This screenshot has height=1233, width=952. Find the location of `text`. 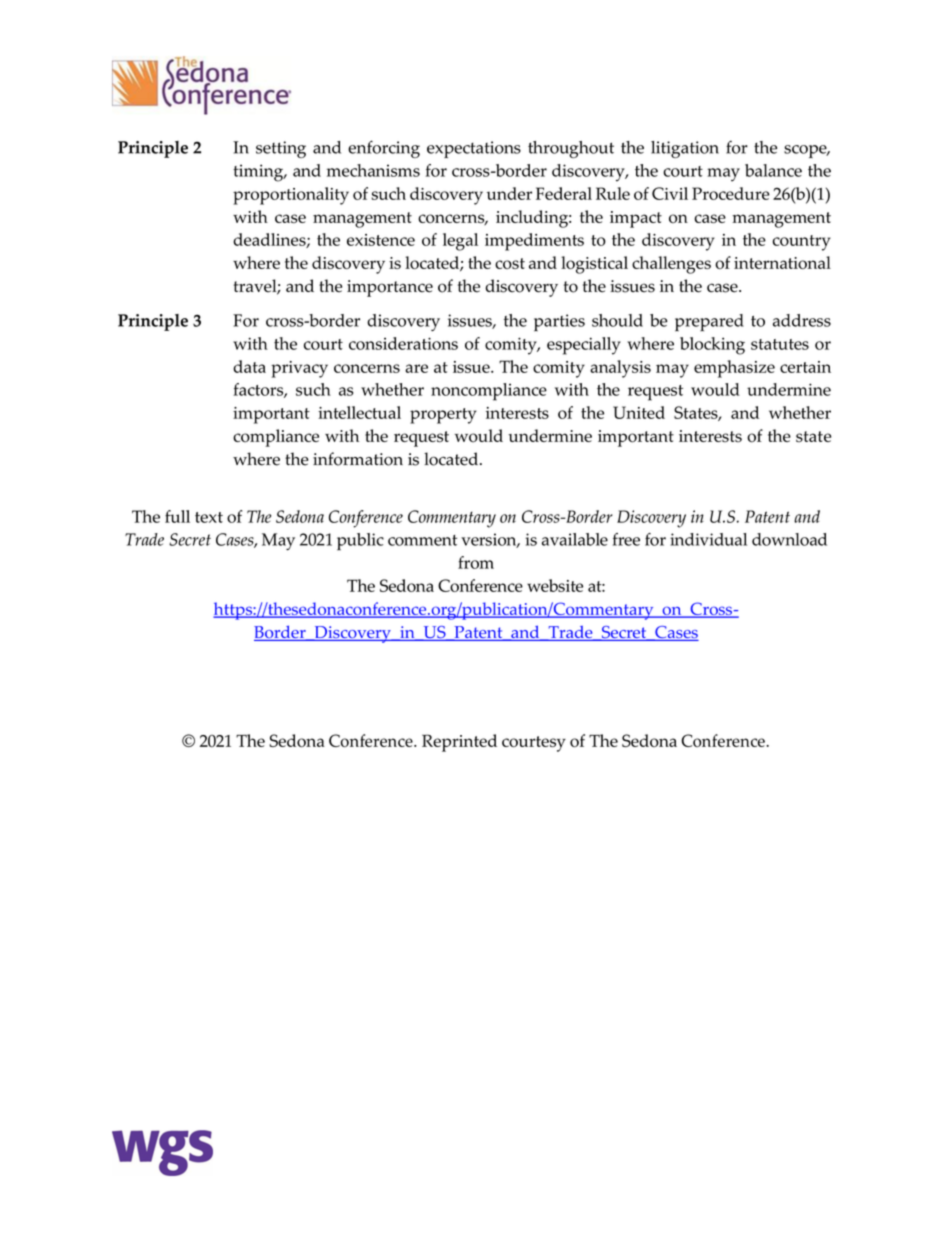

text is located at coordinates (209, 517).
